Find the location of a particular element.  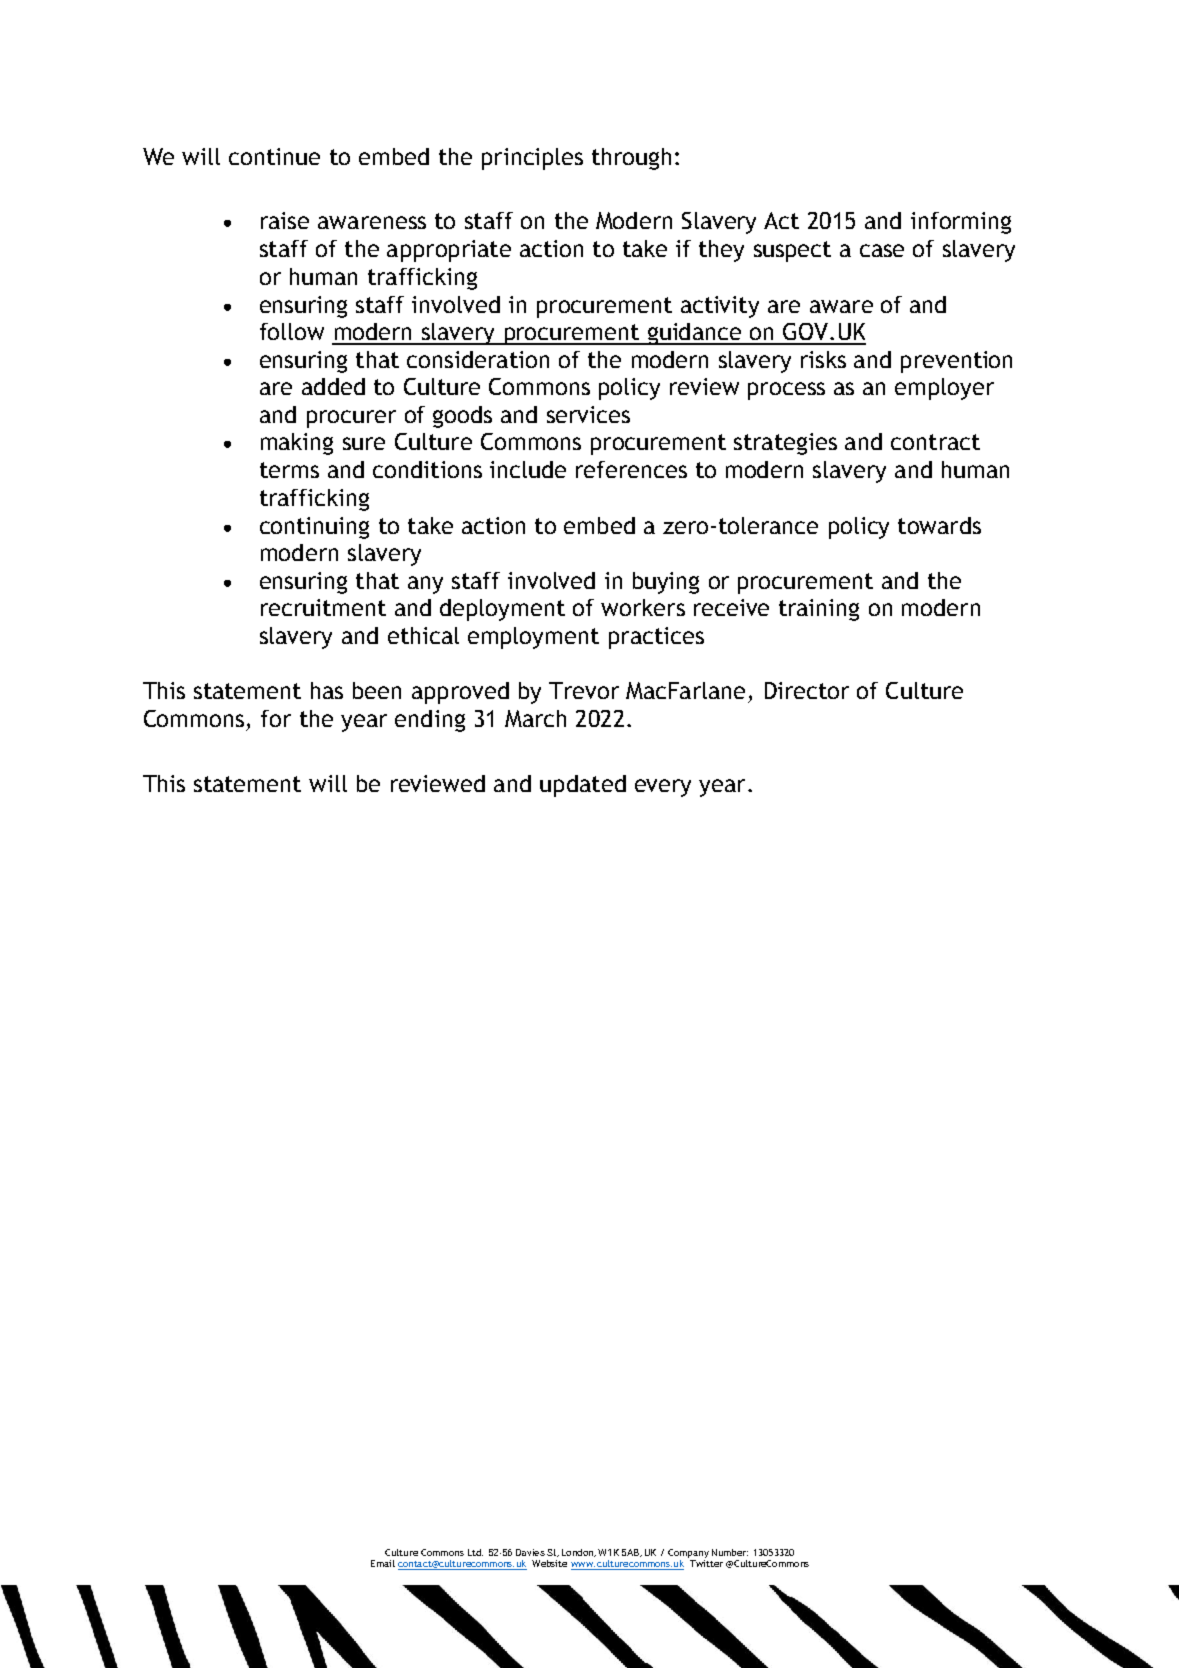

through is located at coordinates (631, 159).
